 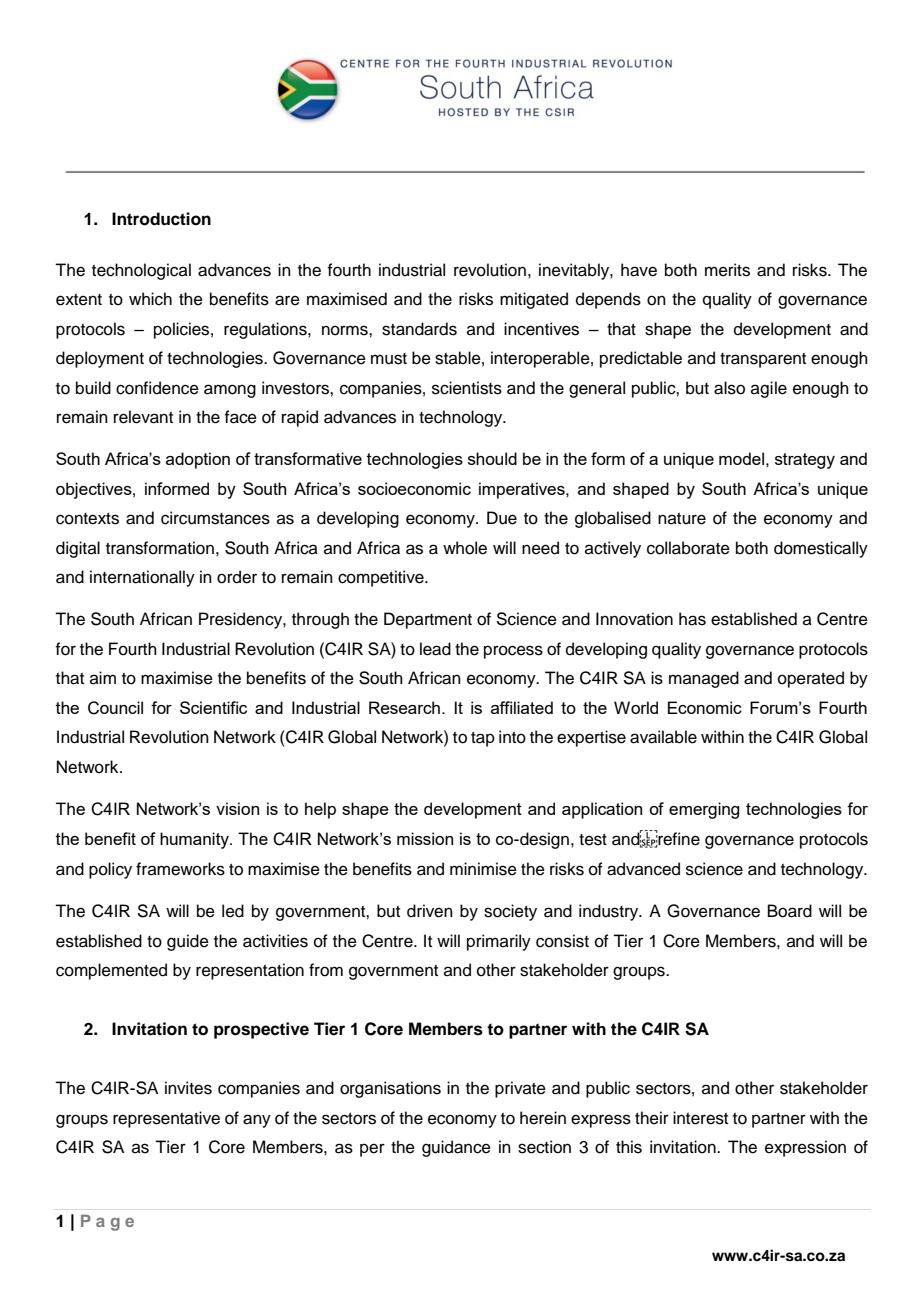 What do you see at coordinates (142, 578) in the screenshot?
I see `internationally` at bounding box center [142, 578].
